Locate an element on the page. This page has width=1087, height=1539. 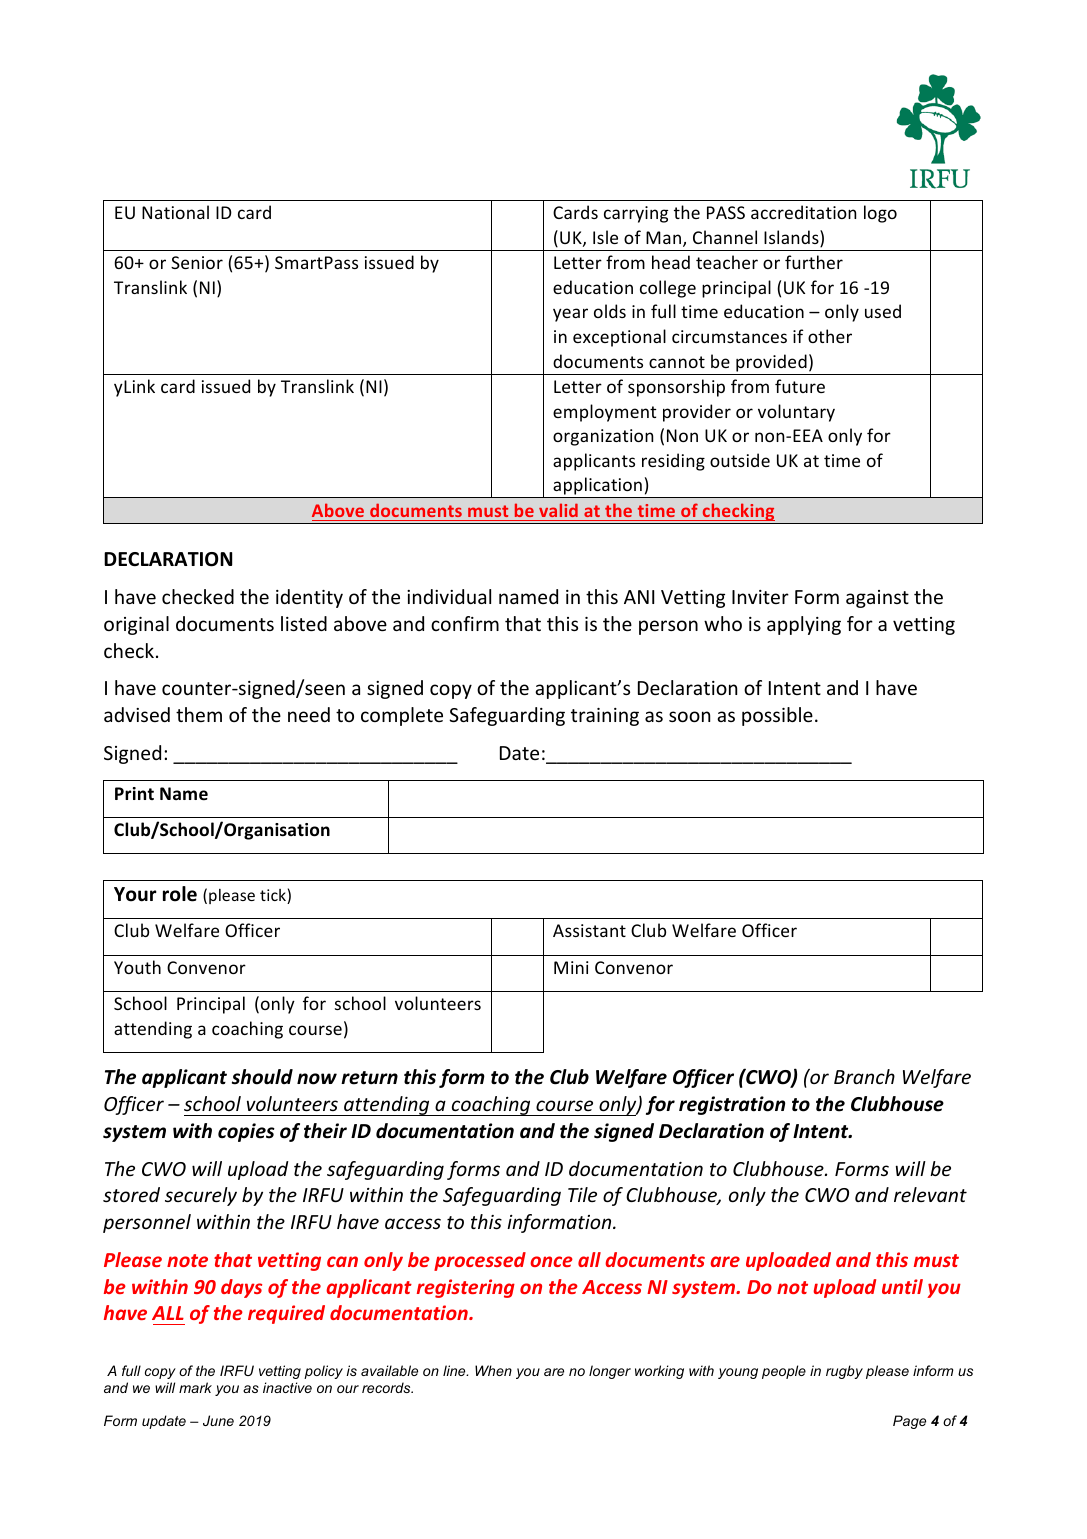
Senior is located at coordinates (197, 262).
